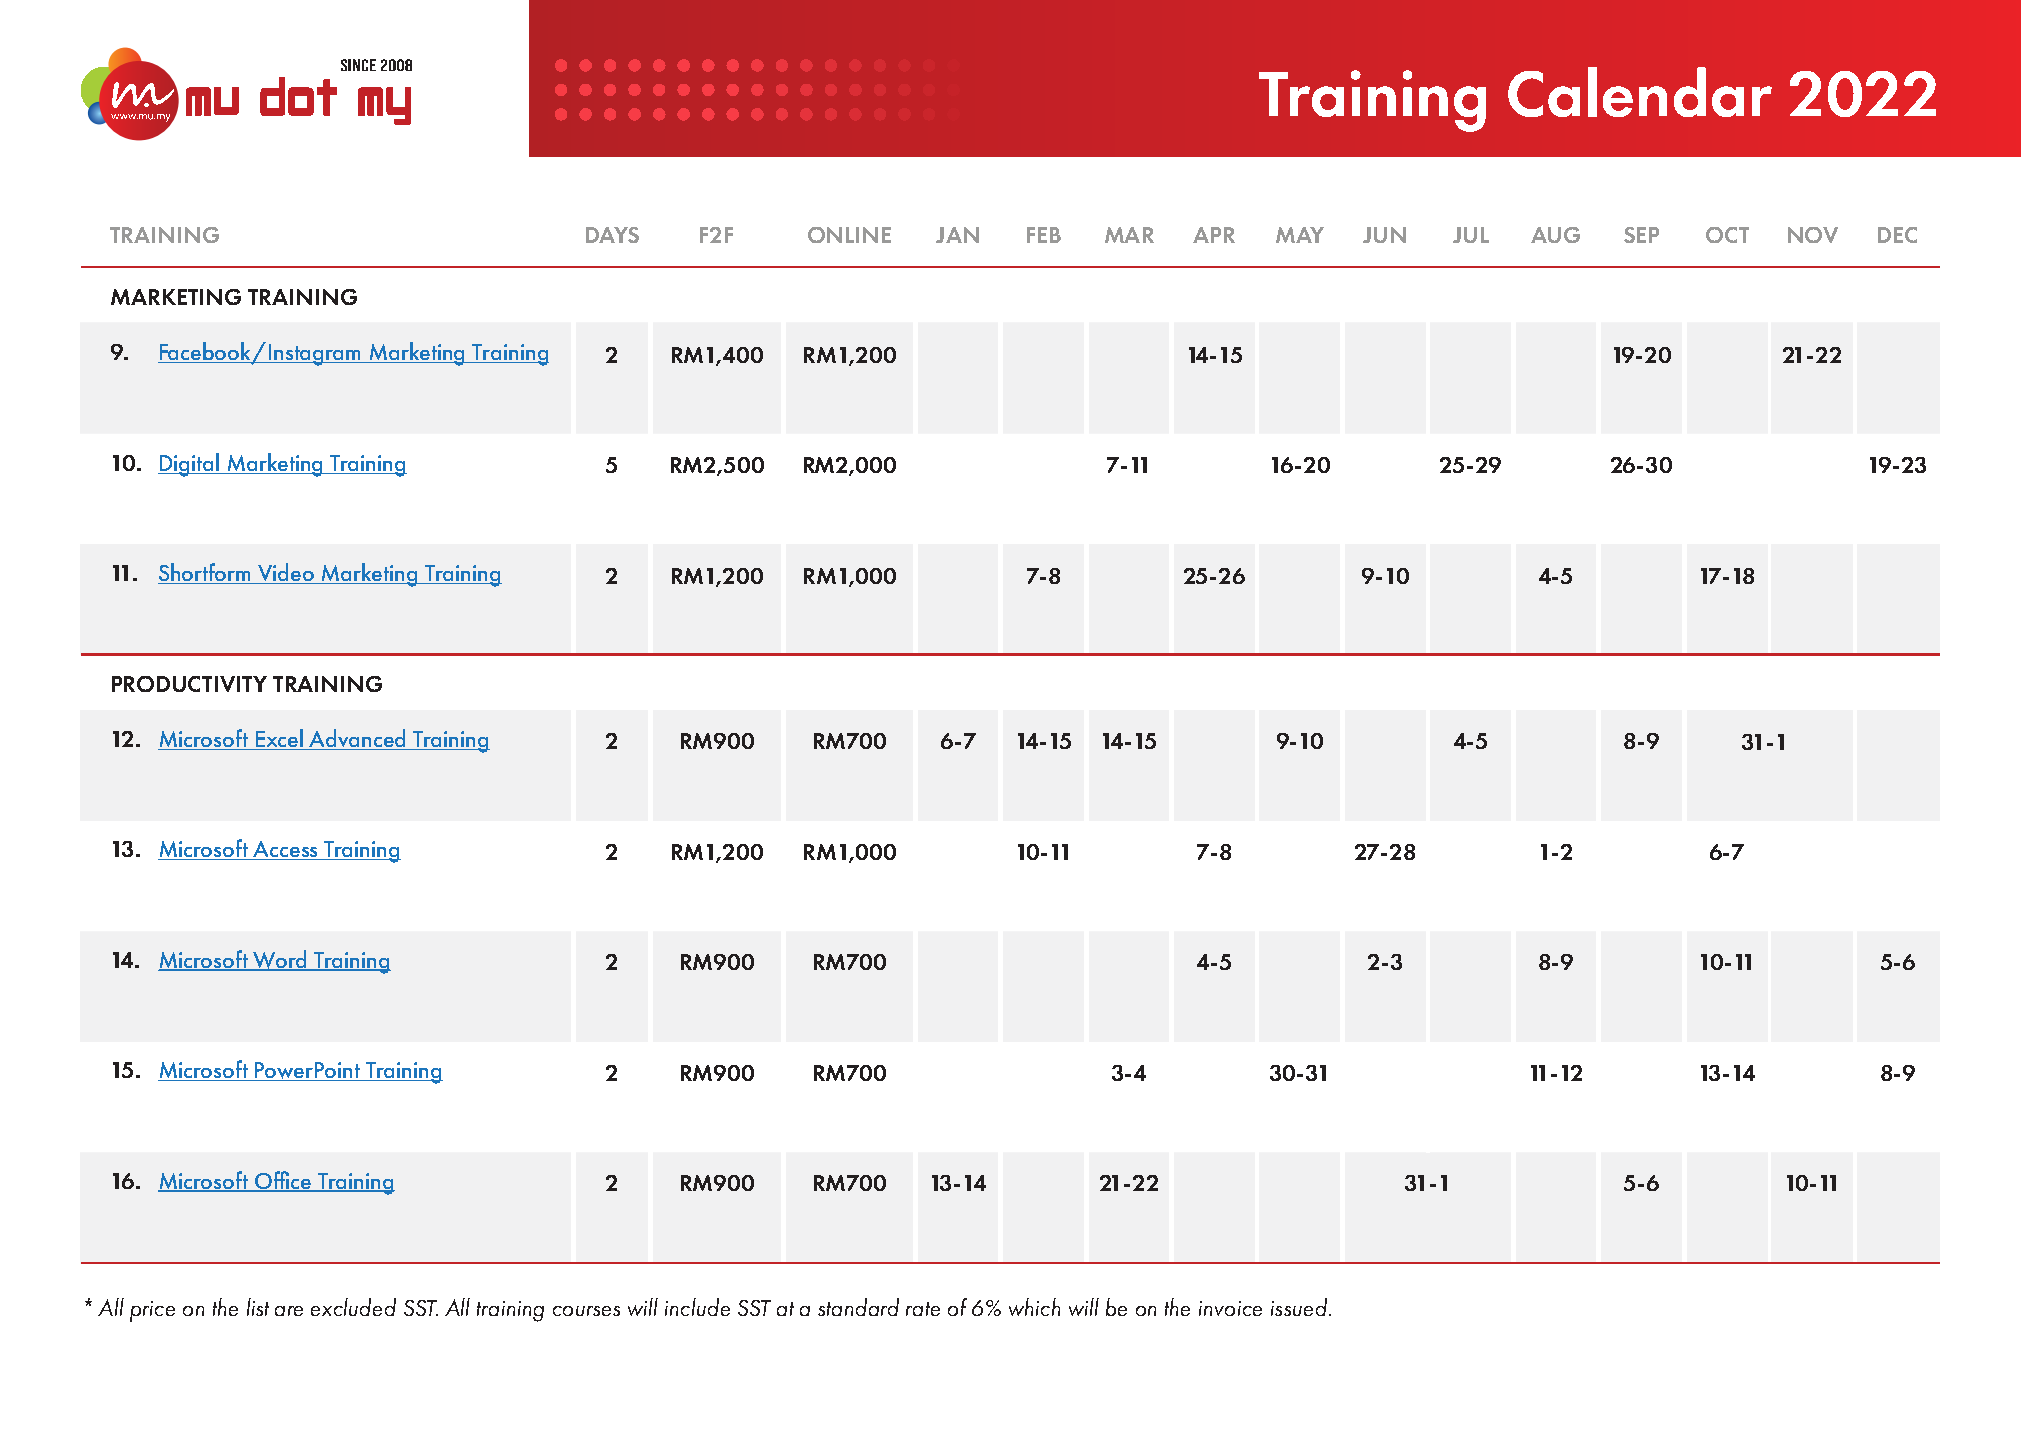 The height and width of the image is (1429, 2021). Describe the element at coordinates (358, 739) in the image. I see `Advanced` at that location.
